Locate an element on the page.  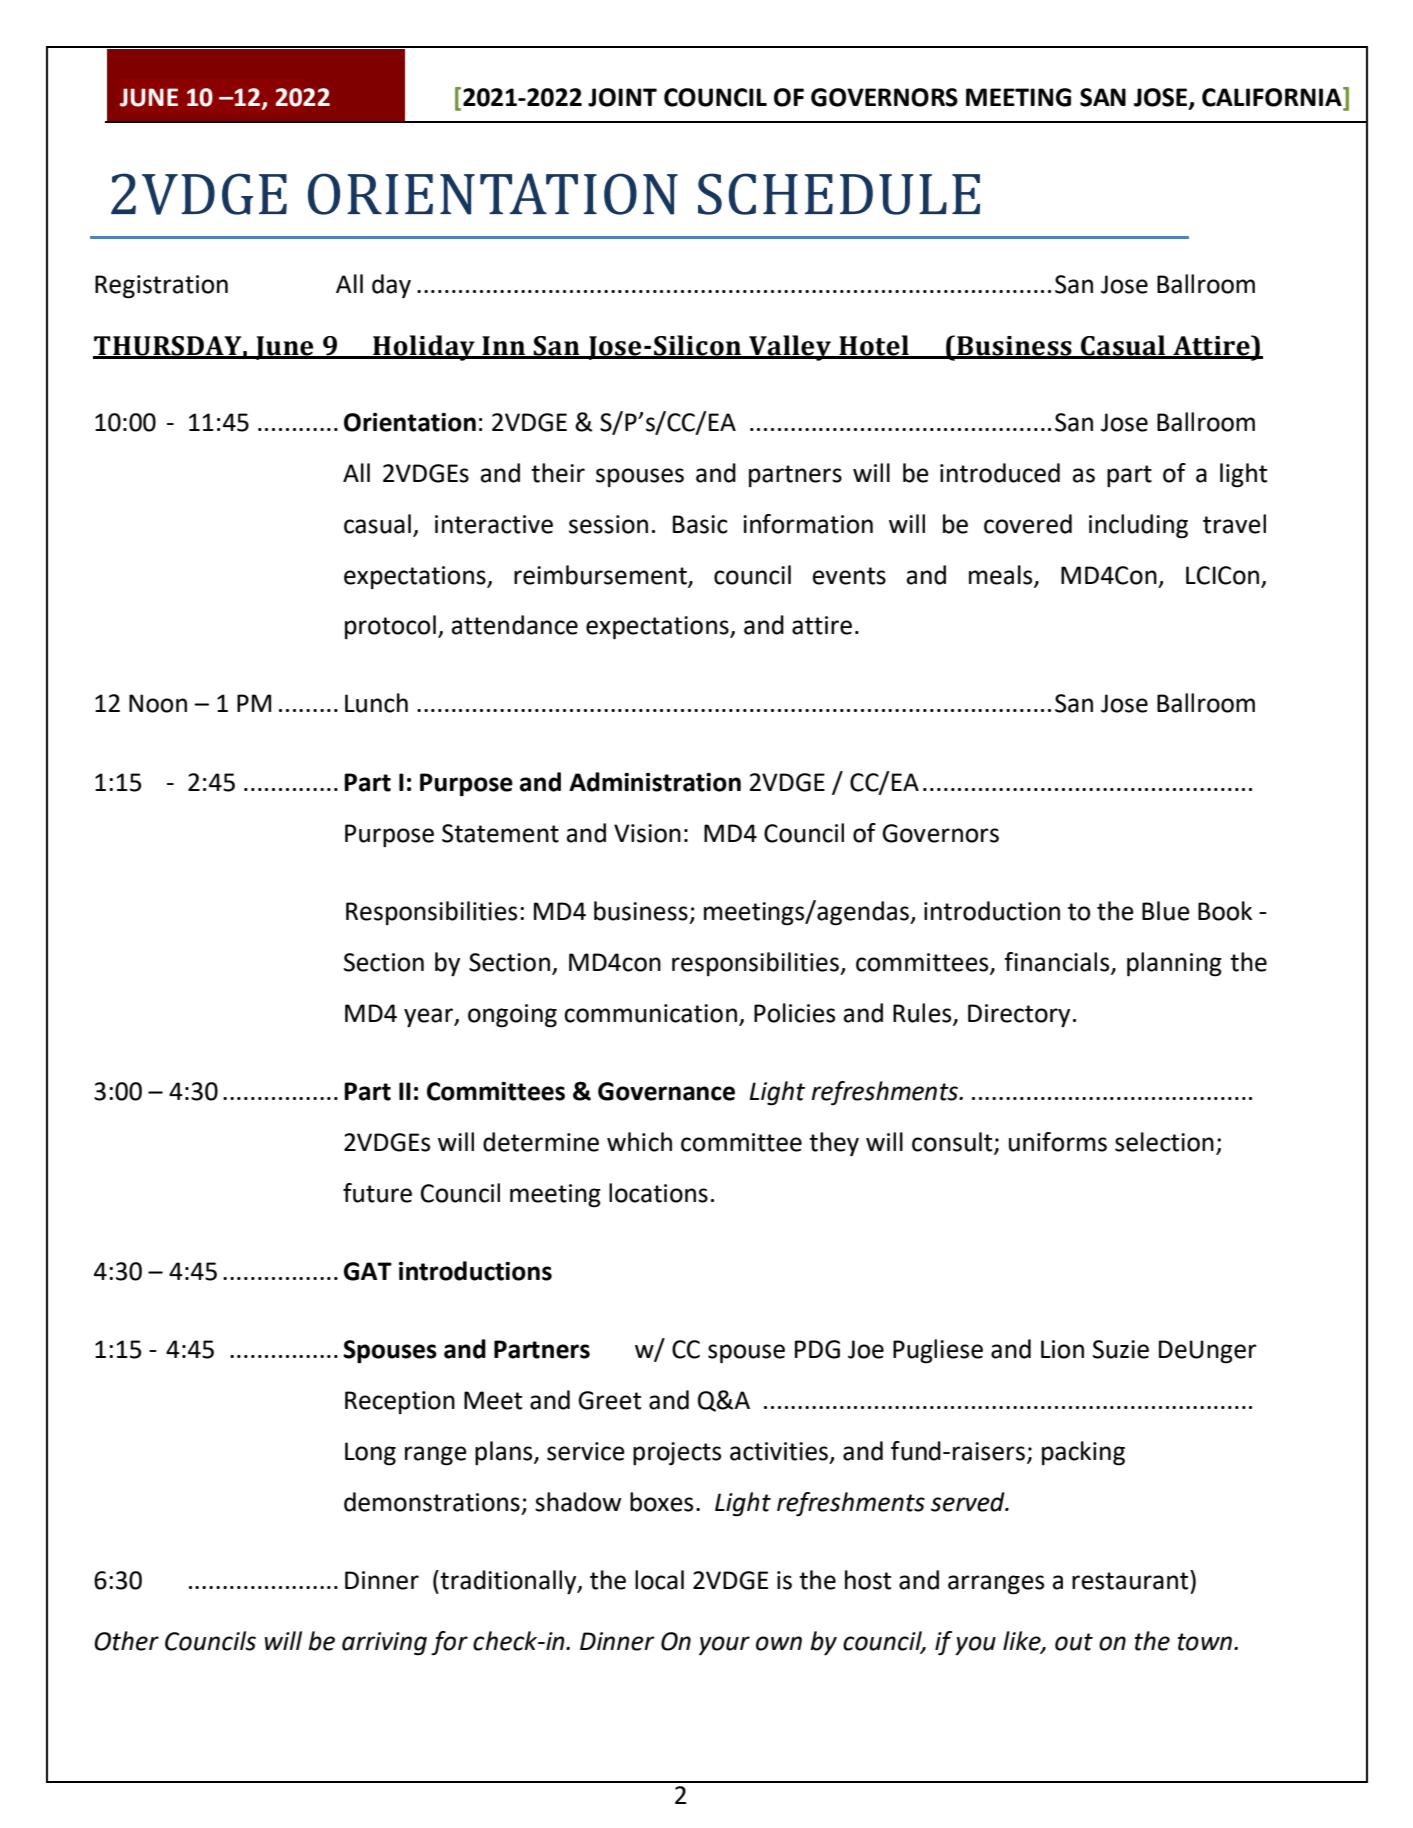
JOINT is located at coordinates (622, 97).
